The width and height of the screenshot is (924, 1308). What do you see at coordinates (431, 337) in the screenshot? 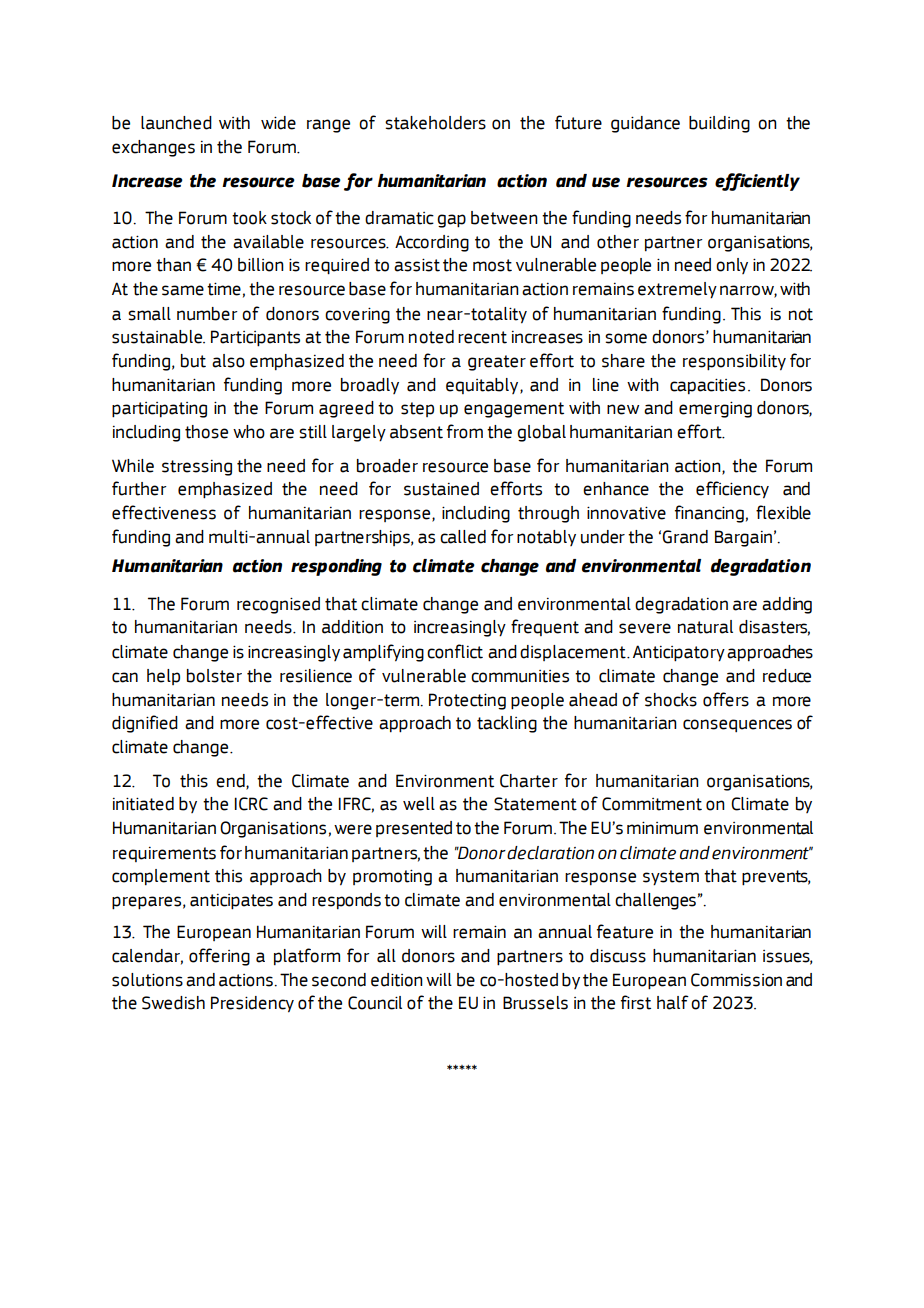
I see `noted` at bounding box center [431, 337].
